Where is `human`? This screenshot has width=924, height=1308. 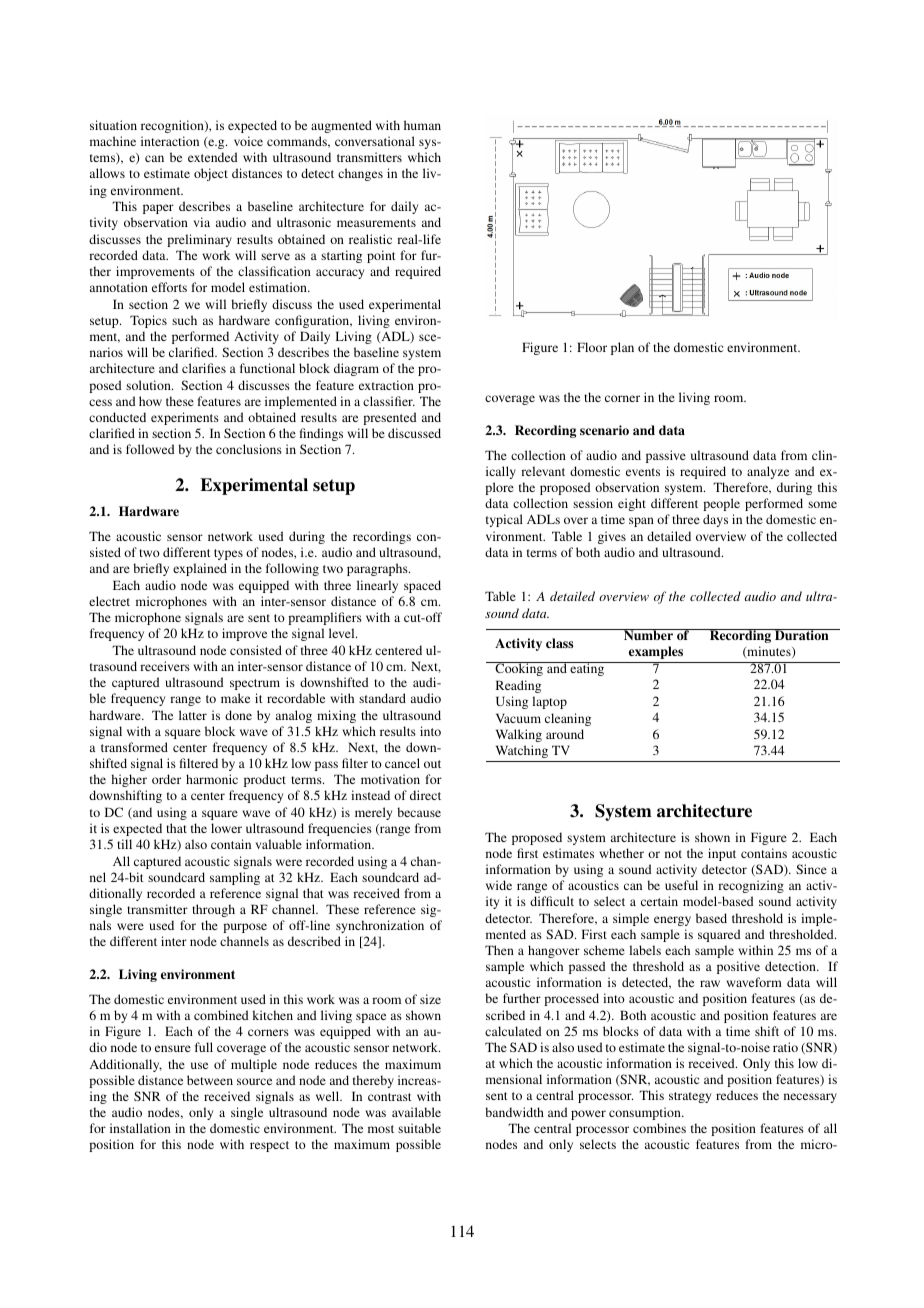
human is located at coordinates (422, 125).
